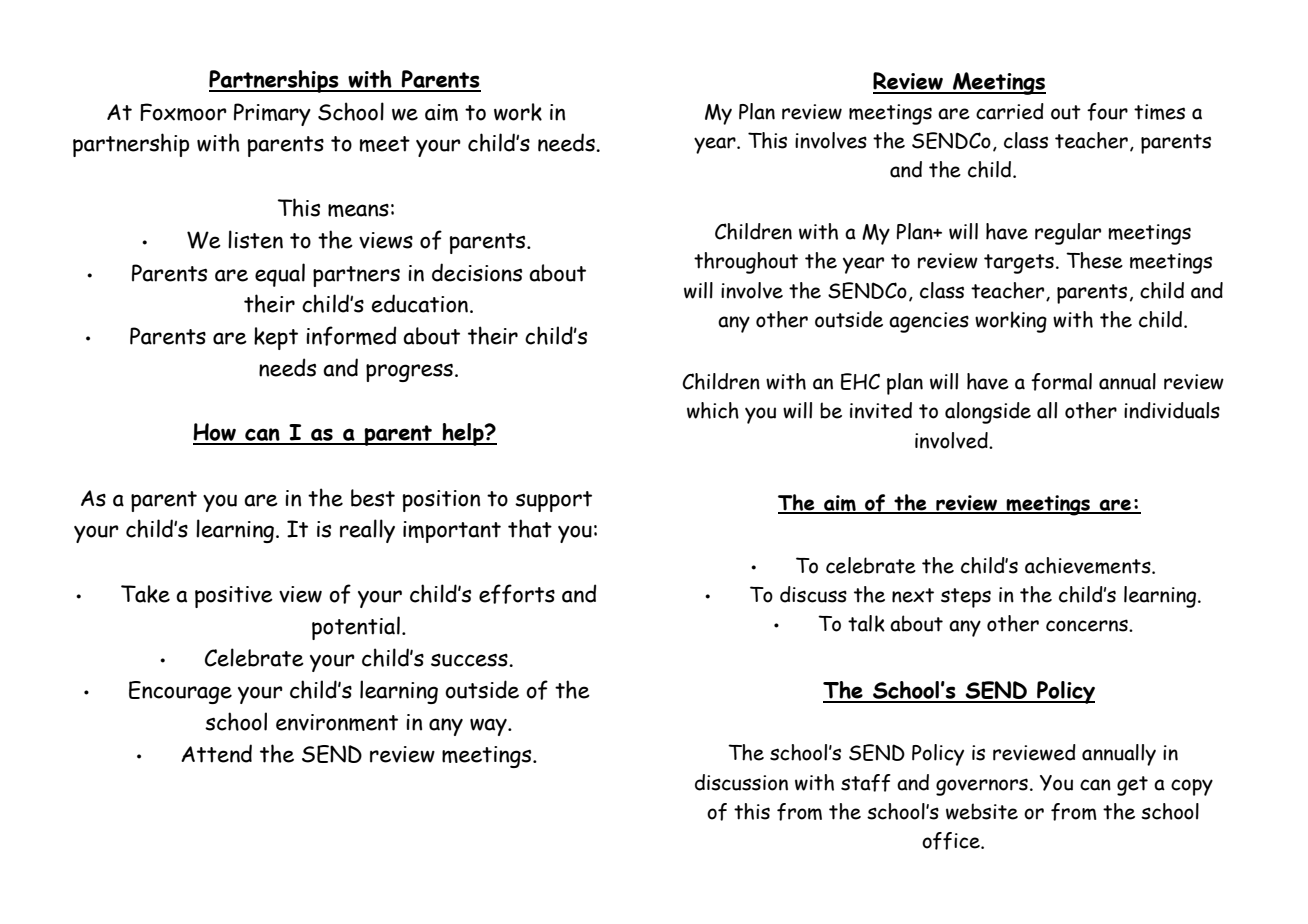  What do you see at coordinates (1010, 111) in the image?
I see `carried` at bounding box center [1010, 111].
